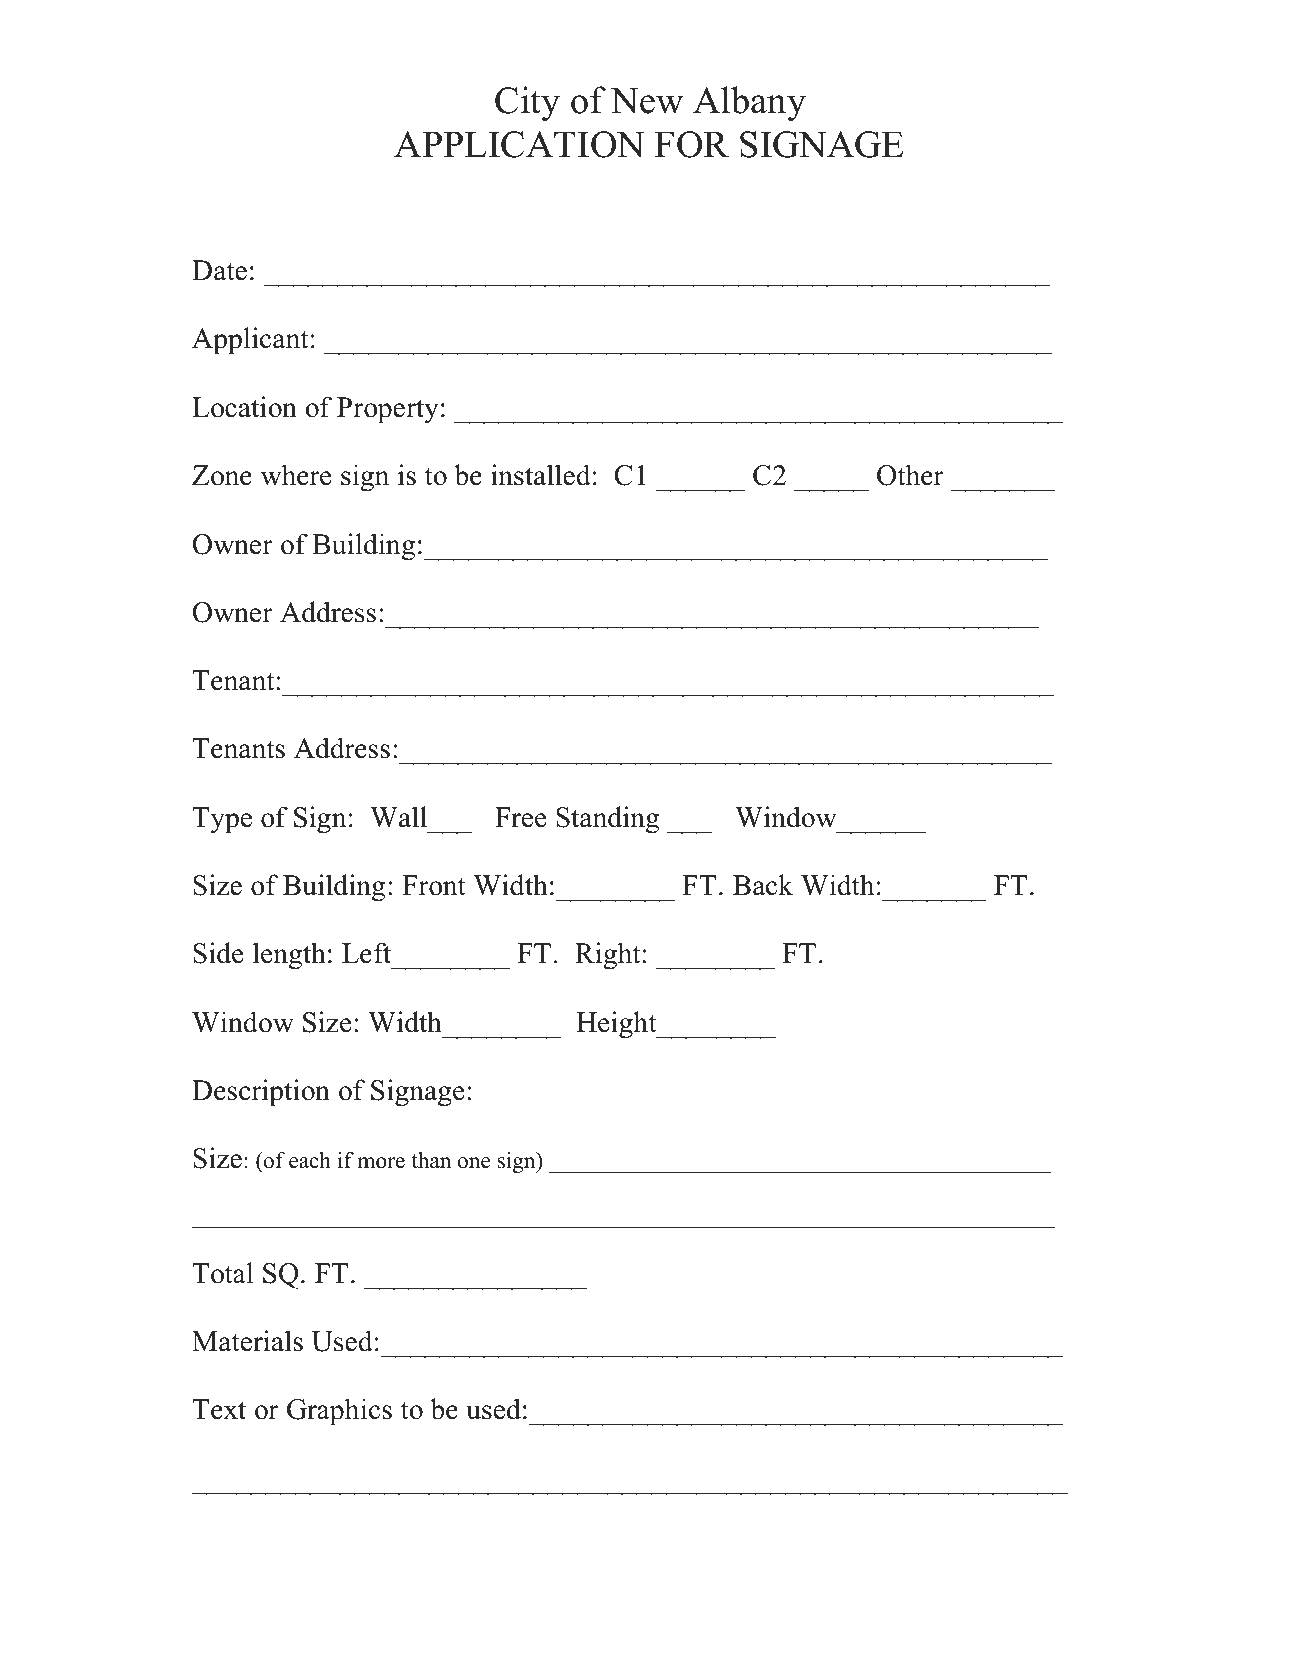 The width and height of the screenshot is (1298, 1680). Describe the element at coordinates (763, 885) in the screenshot. I see `Back` at that location.
